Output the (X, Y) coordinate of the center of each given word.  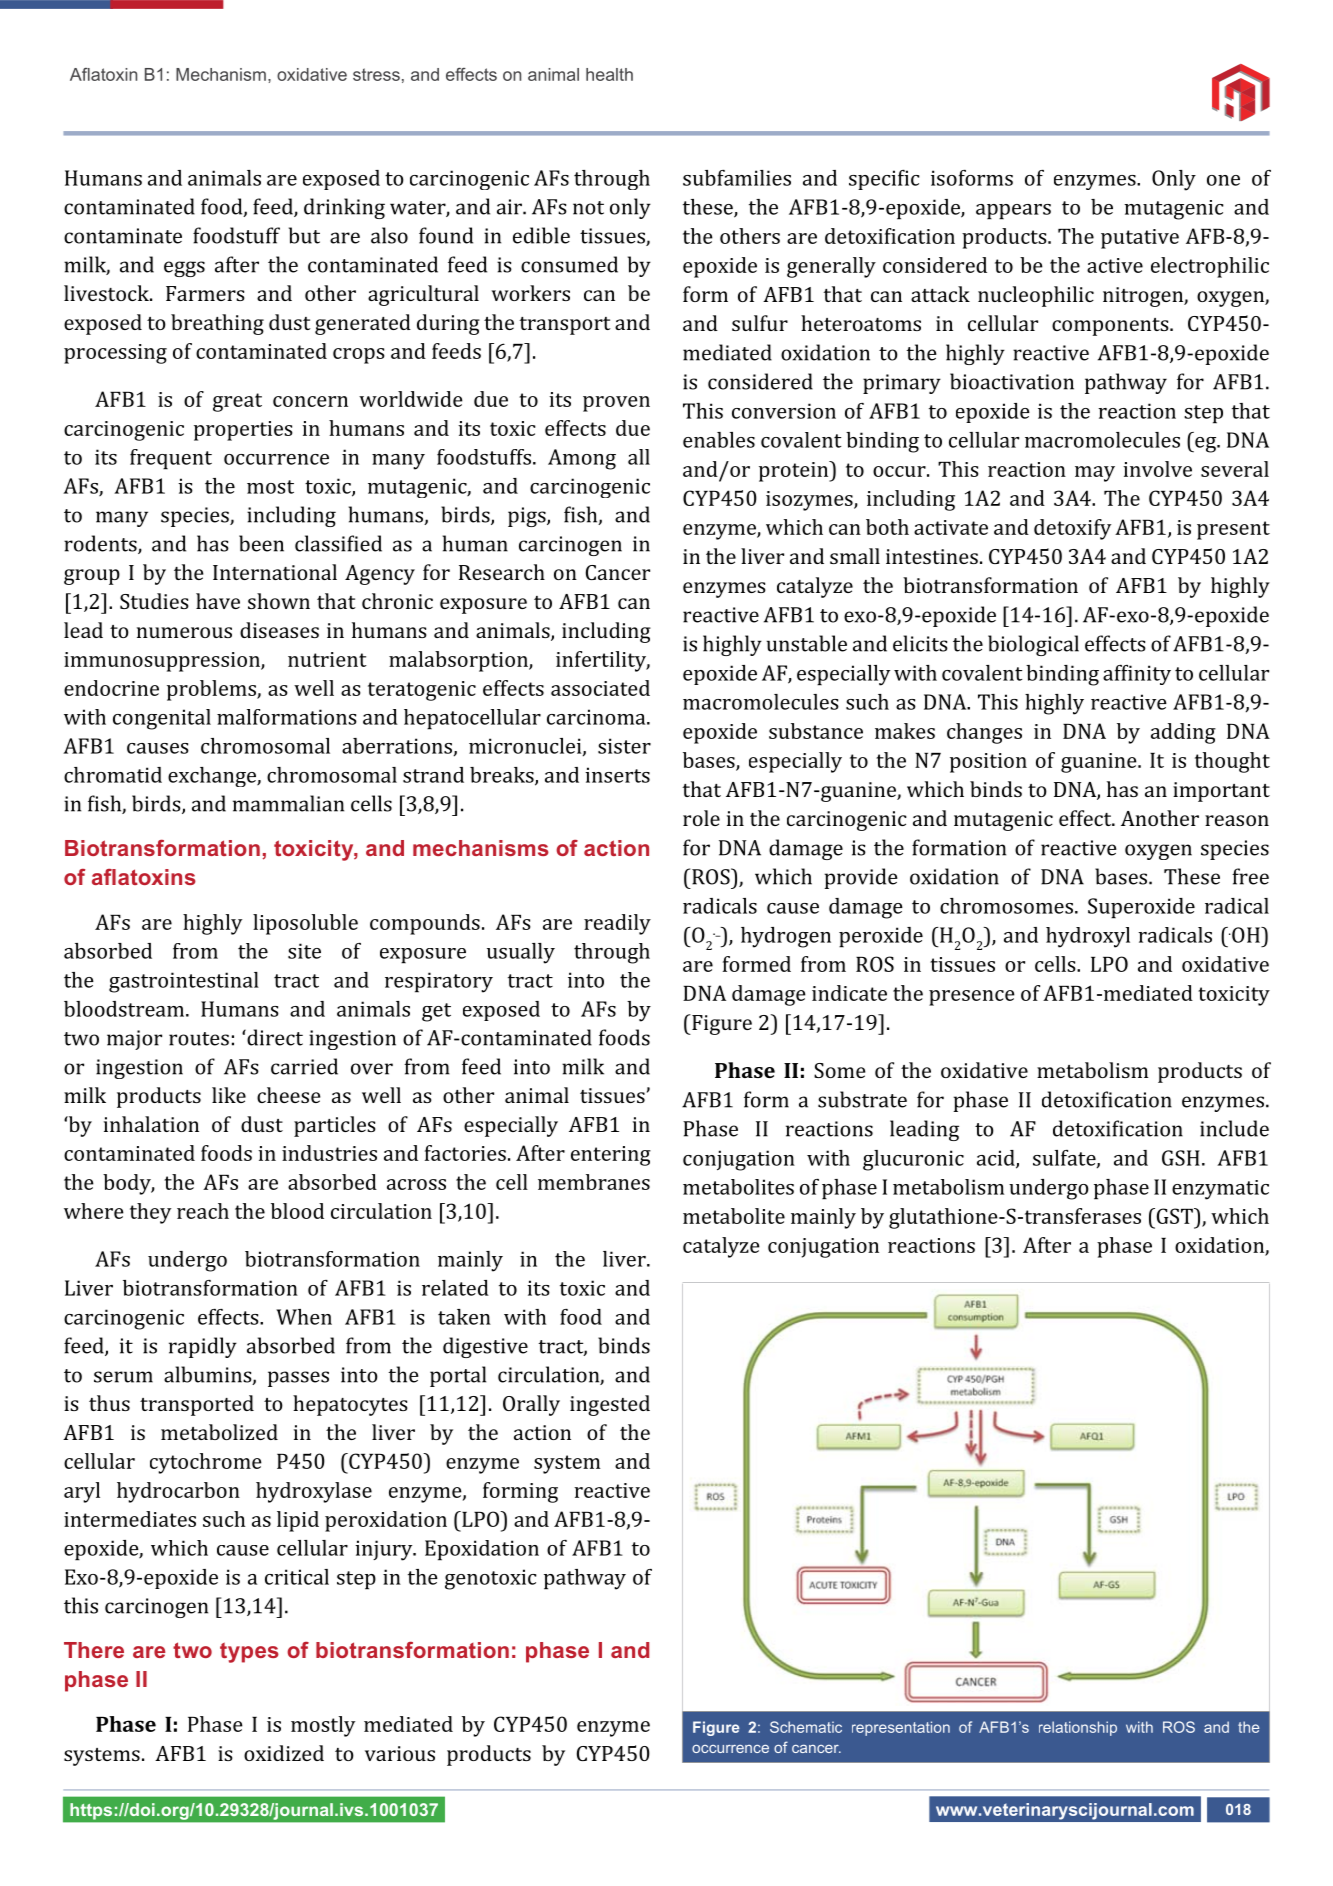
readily (617, 924)
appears (1013, 212)
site (304, 951)
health (609, 74)
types (249, 1652)
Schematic (806, 1727)
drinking (344, 208)
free (1250, 876)
